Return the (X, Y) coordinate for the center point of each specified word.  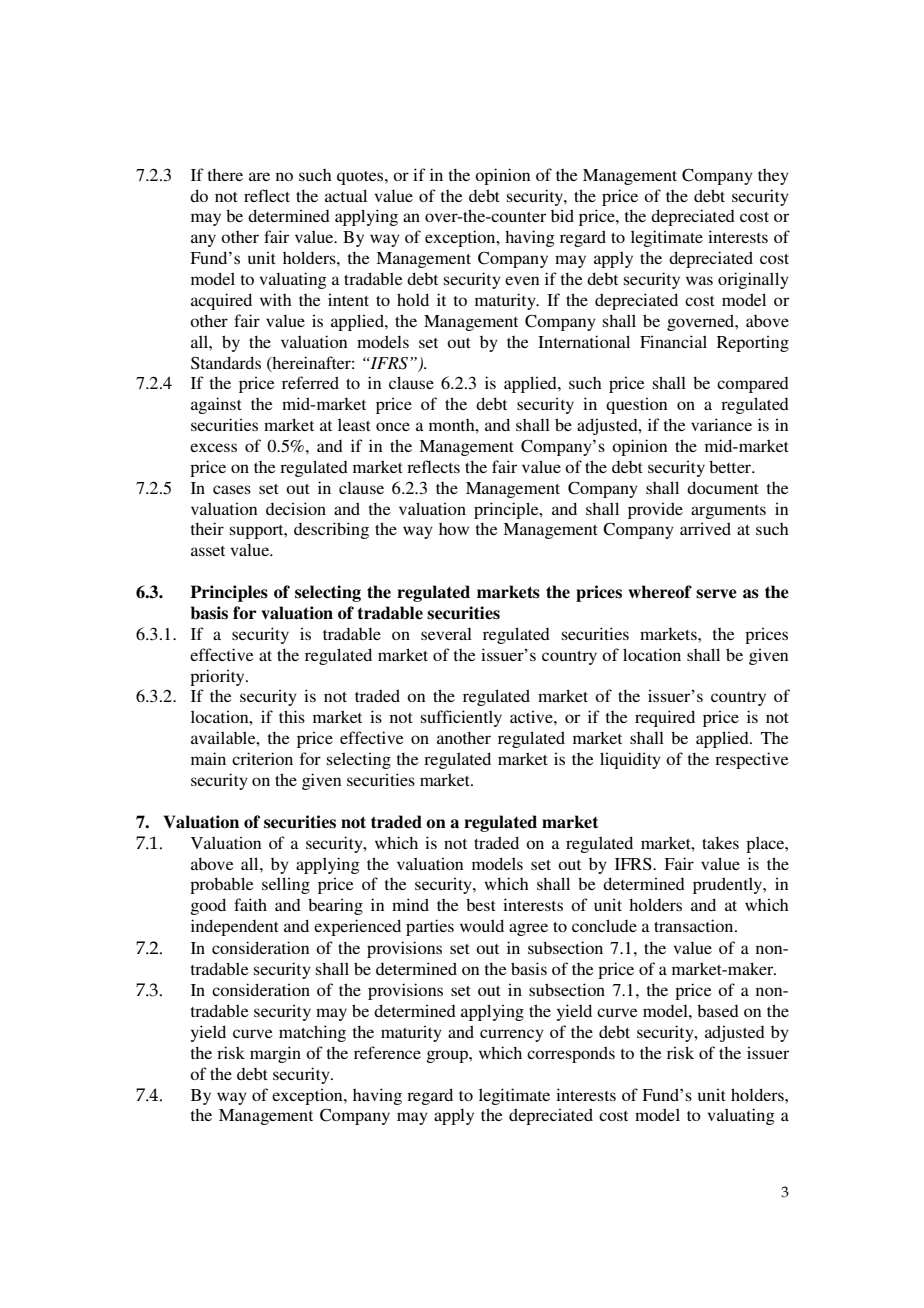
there (225, 175)
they (773, 177)
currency (512, 1035)
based (718, 1010)
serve (716, 594)
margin (275, 1054)
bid (562, 215)
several (446, 634)
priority (218, 677)
